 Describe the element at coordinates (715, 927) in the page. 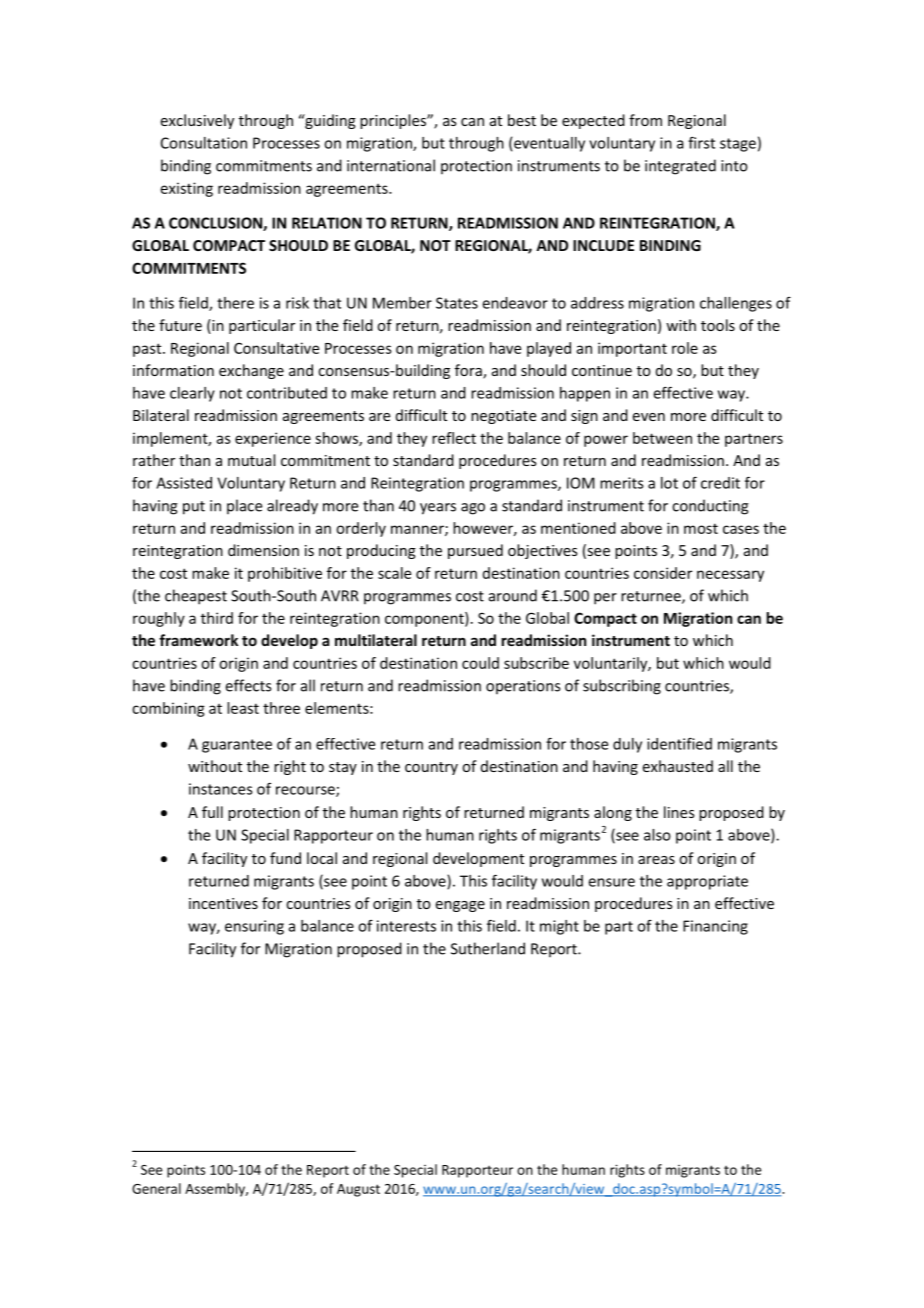

I see `Financing` at that location.
